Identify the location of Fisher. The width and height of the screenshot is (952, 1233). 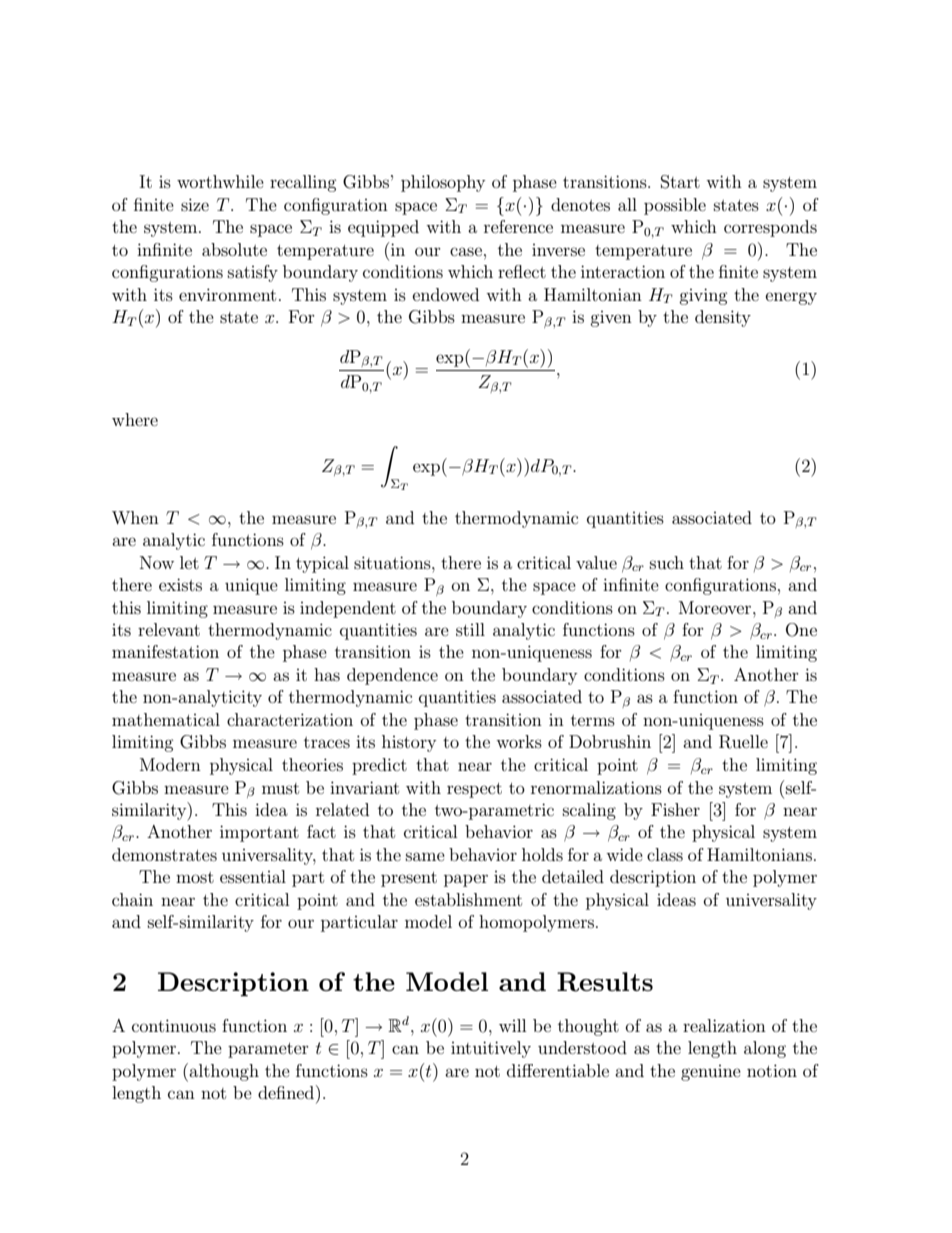
(675, 809).
